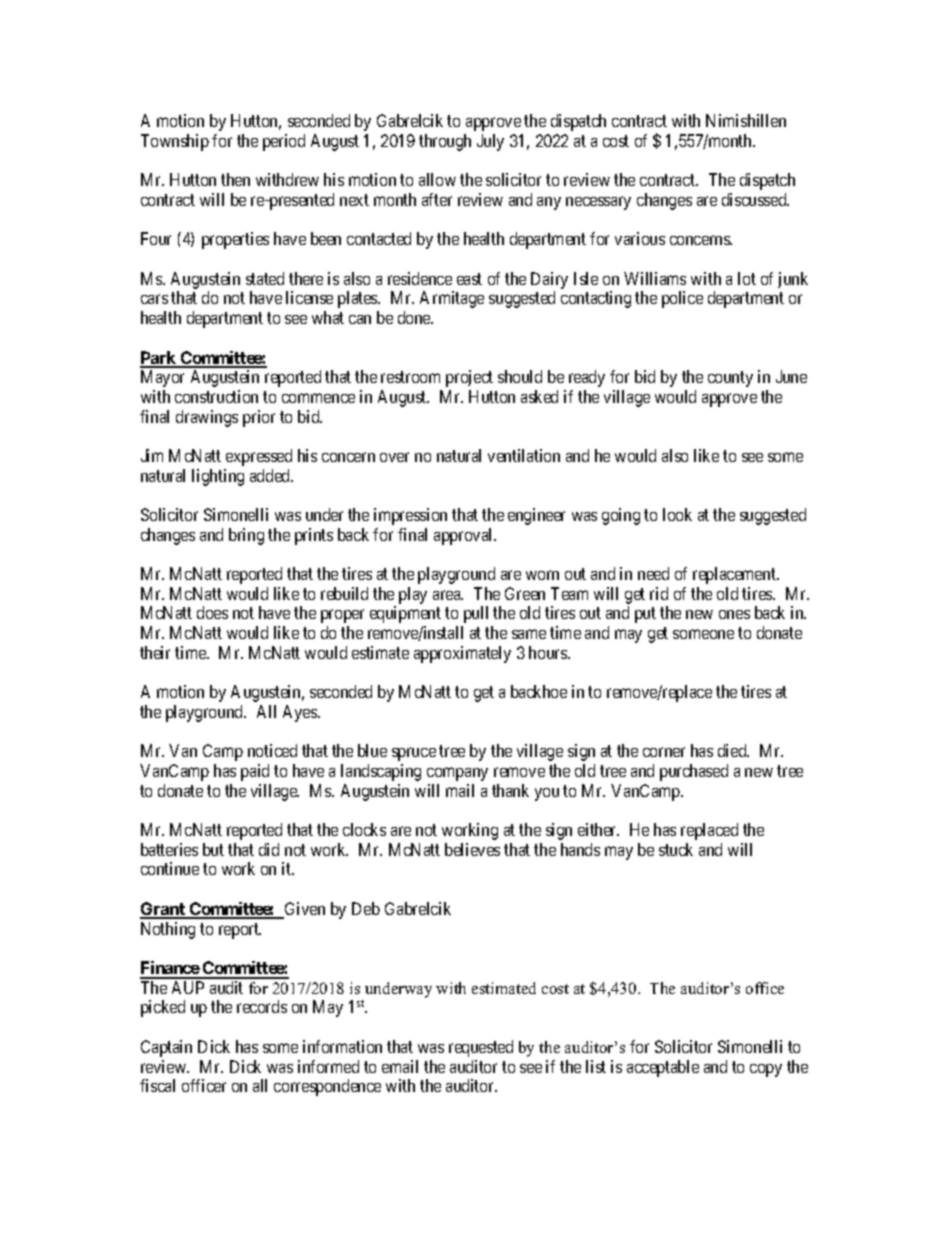 This screenshot has width=952, height=1233. Describe the element at coordinates (476, 614) in the screenshot. I see `pull` at that location.
